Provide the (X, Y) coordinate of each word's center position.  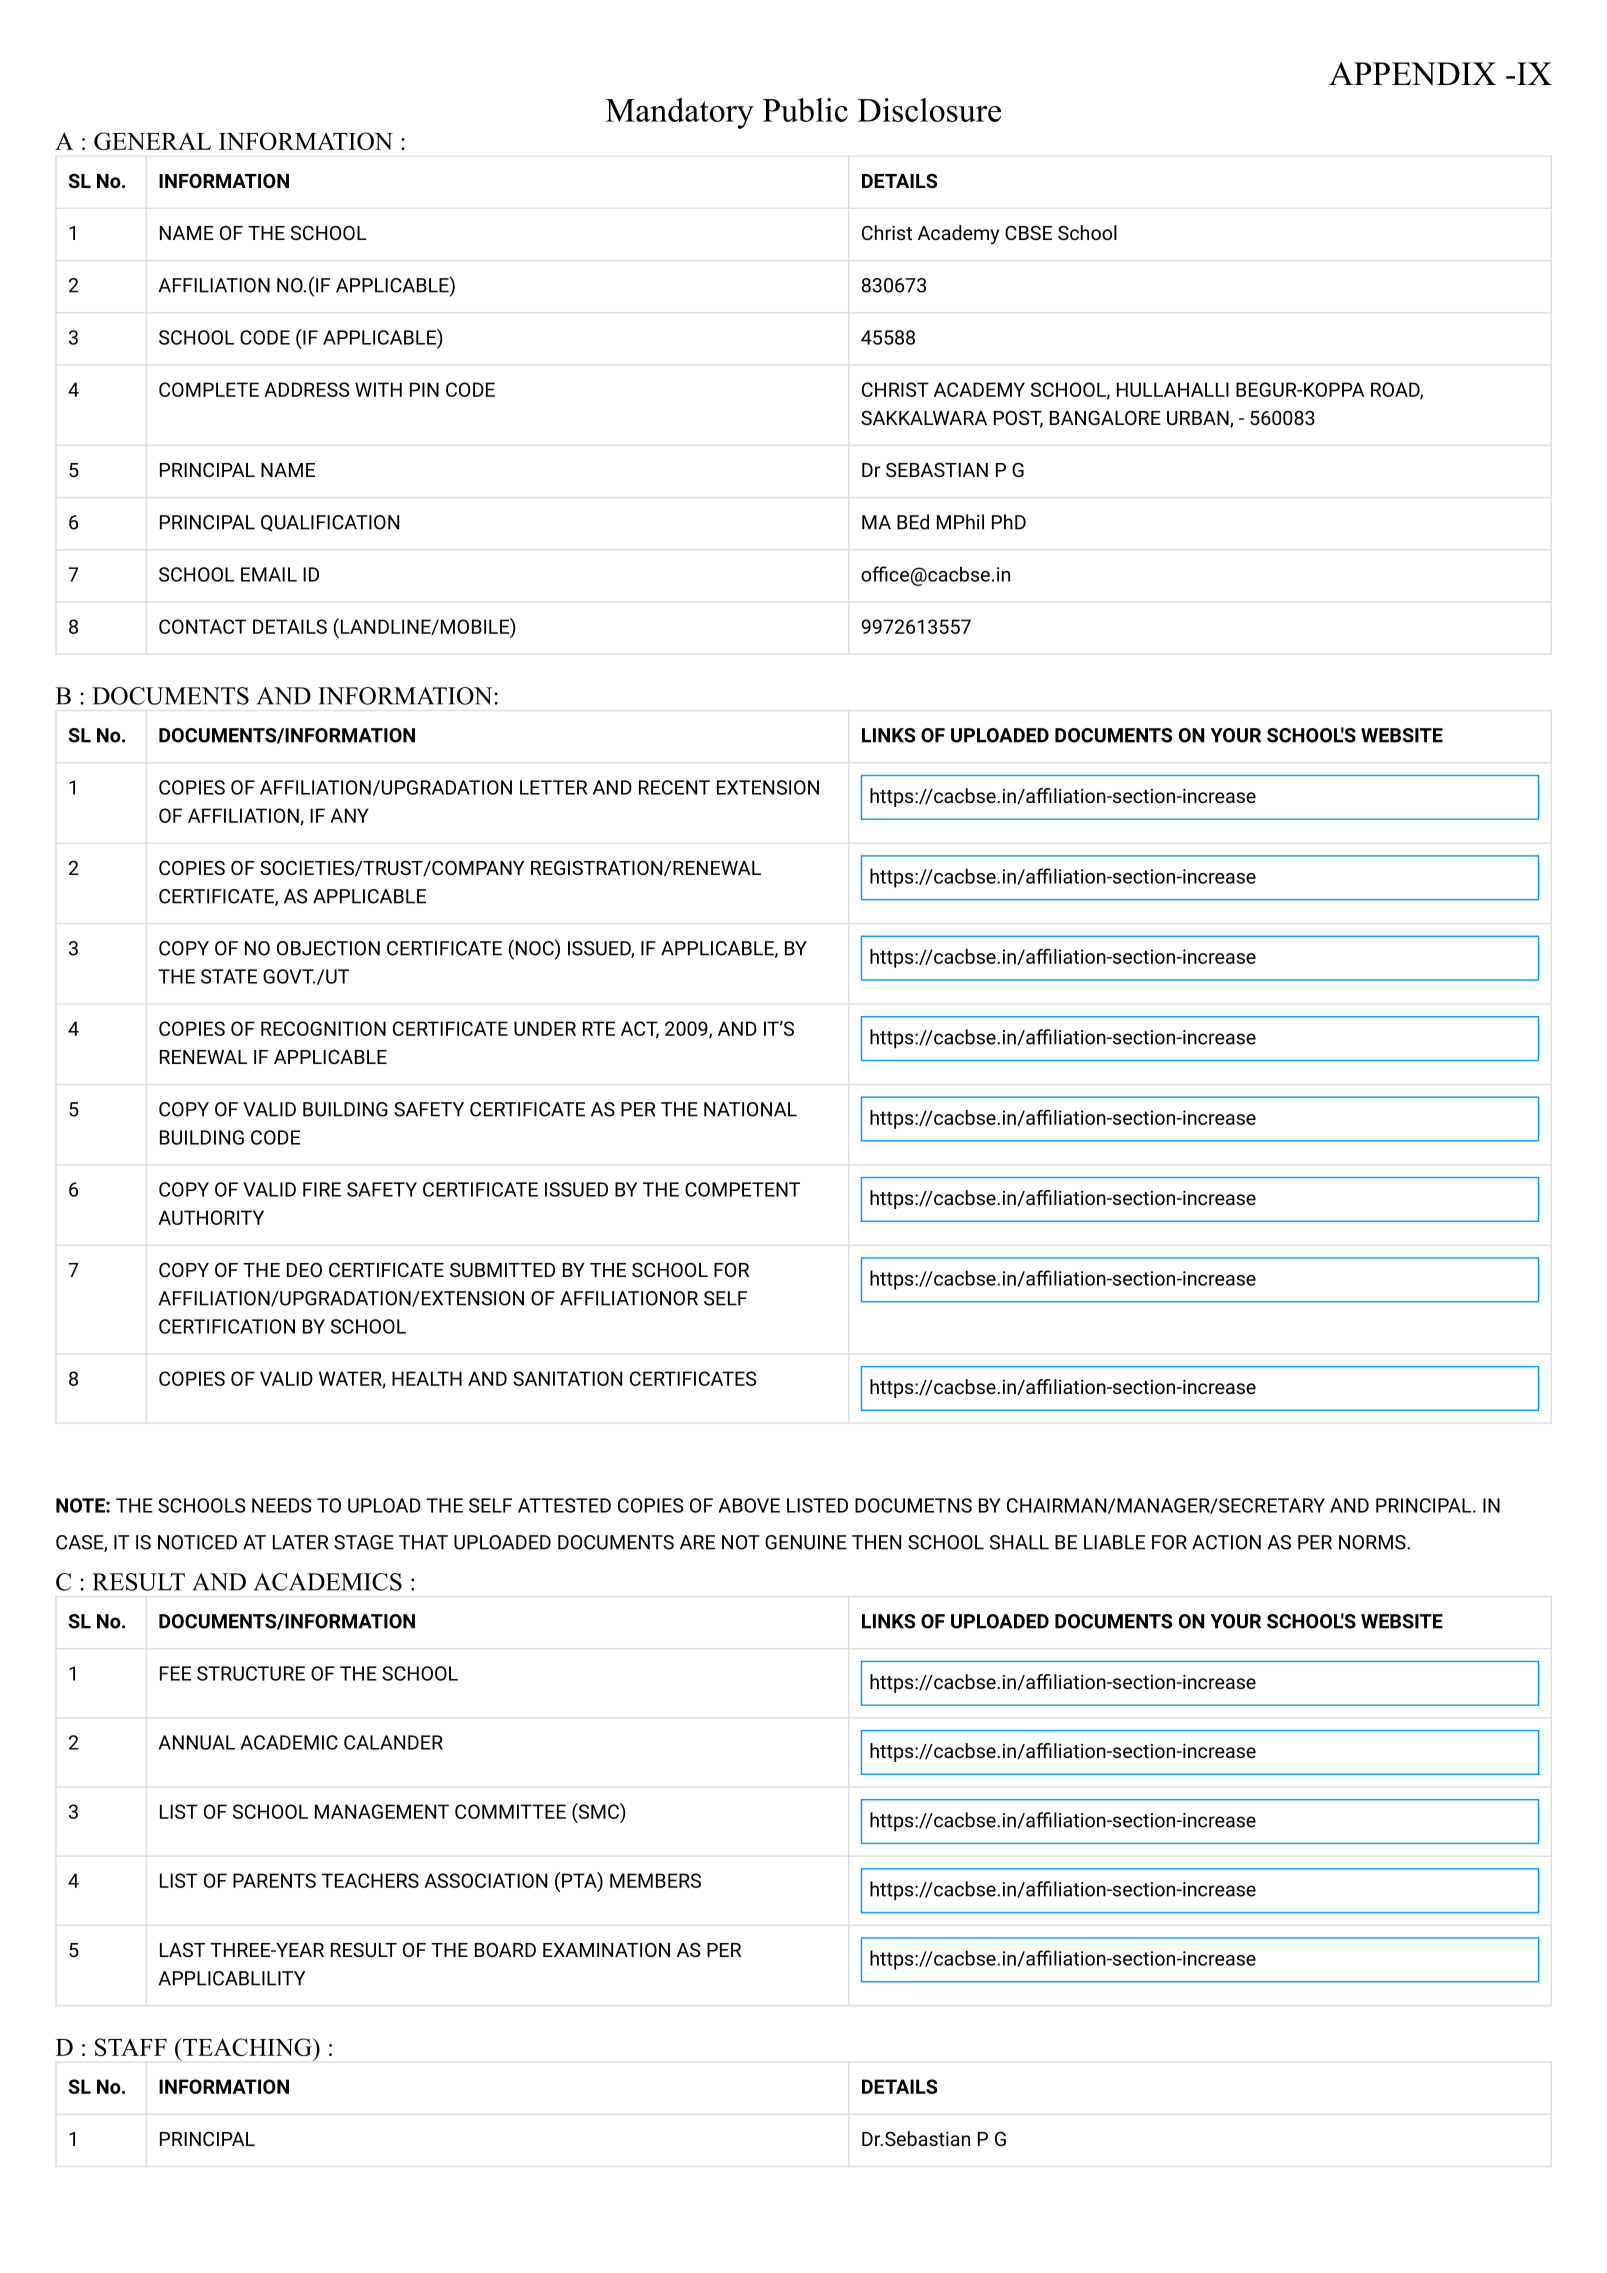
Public (805, 110)
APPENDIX (1412, 74)
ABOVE (749, 1505)
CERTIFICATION (227, 1326)
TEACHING (247, 2047)
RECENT (674, 787)
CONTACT (202, 626)
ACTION (1226, 1542)
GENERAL (152, 141)
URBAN (1199, 419)
